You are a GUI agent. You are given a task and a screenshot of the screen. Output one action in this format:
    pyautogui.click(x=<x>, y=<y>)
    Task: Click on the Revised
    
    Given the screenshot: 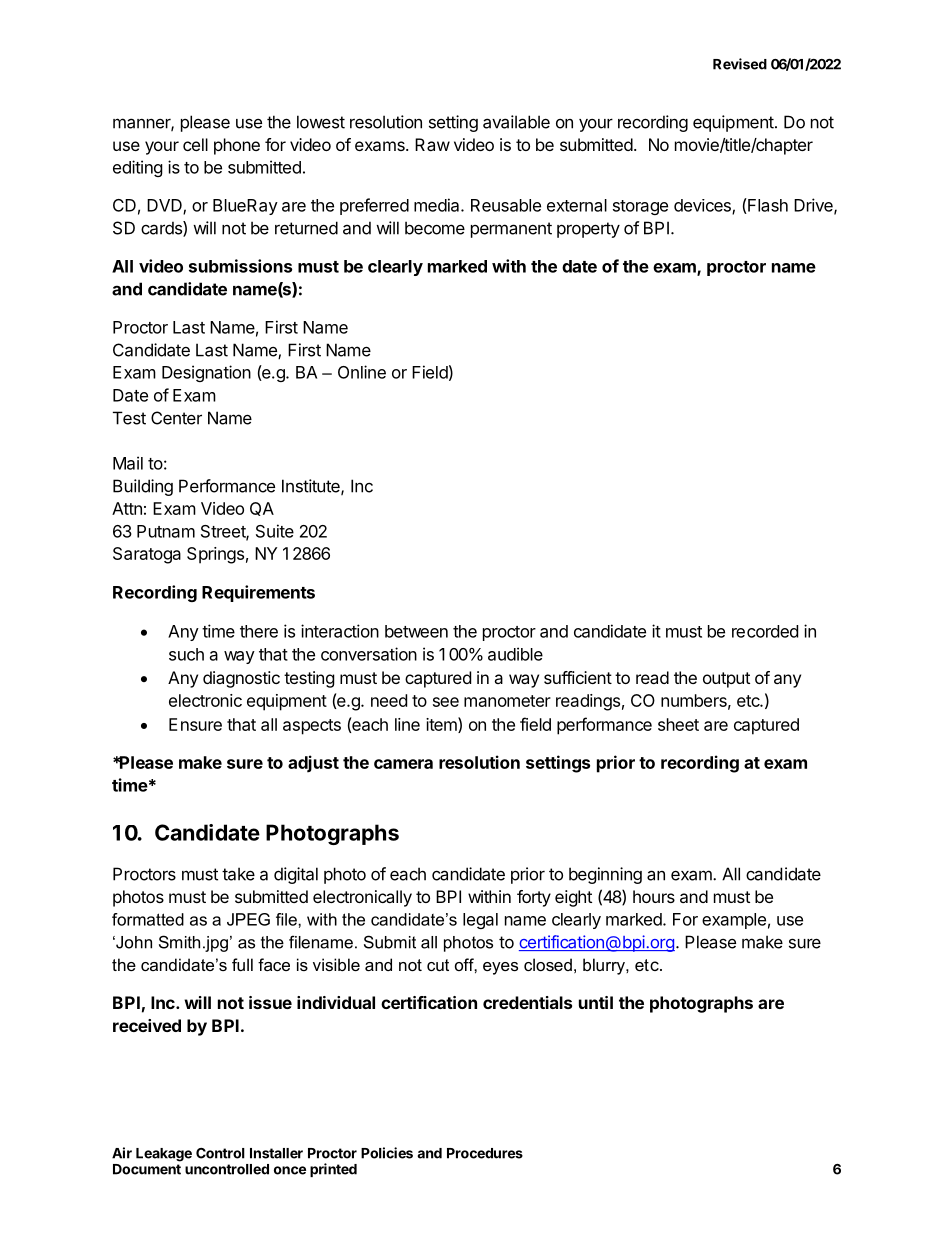 What is the action you would take?
    pyautogui.click(x=740, y=64)
